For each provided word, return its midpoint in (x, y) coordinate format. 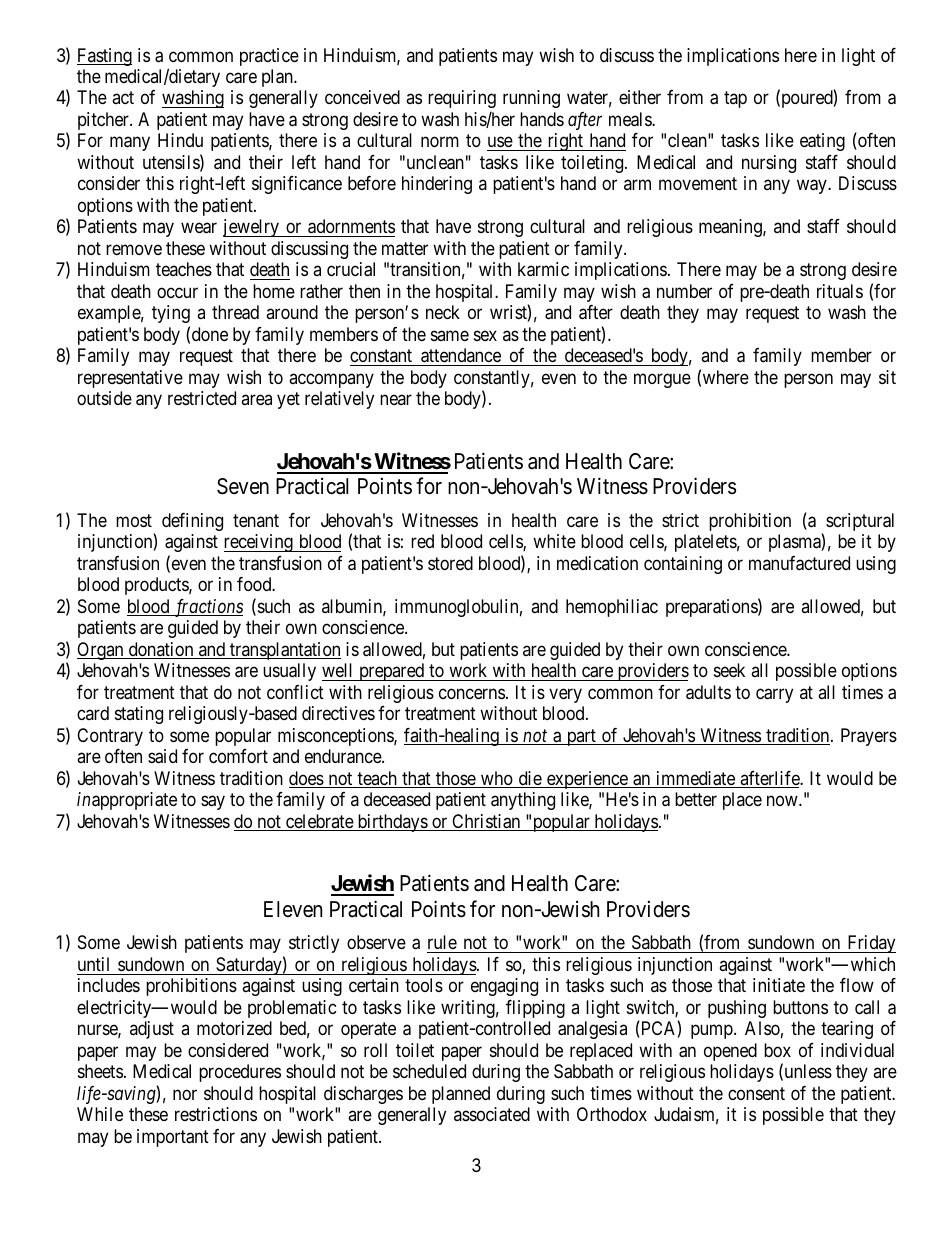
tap (735, 100)
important (173, 1138)
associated (492, 1114)
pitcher (104, 121)
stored (450, 563)
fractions (207, 608)
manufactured (799, 563)
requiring (462, 99)
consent (756, 1093)
